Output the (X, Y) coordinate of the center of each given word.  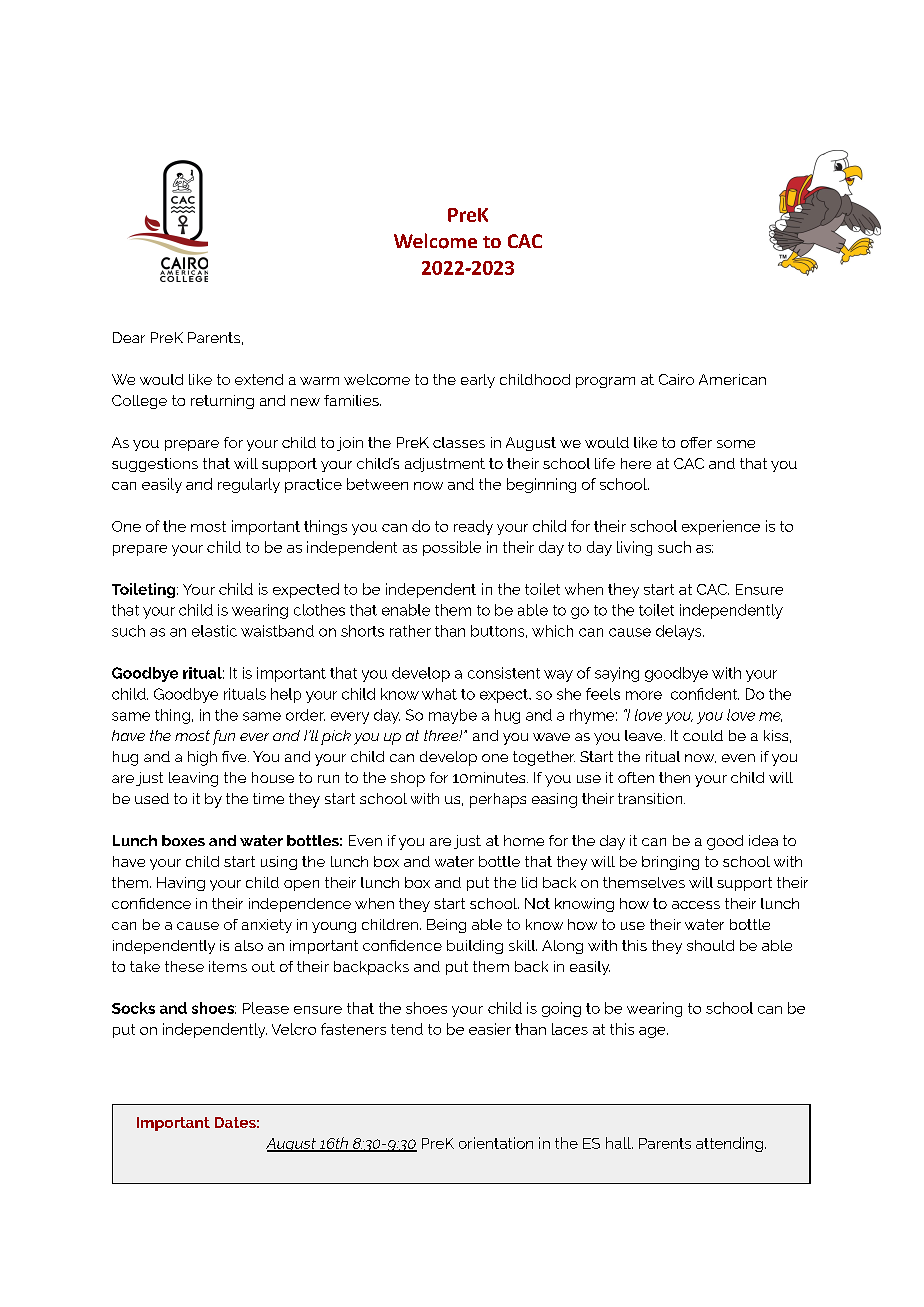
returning (222, 402)
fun (224, 737)
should (710, 945)
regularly (249, 485)
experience (721, 527)
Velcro (294, 1029)
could (703, 735)
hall (619, 1143)
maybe (453, 716)
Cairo (676, 379)
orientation (496, 1143)
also (249, 945)
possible (452, 548)
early (478, 381)
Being (446, 926)
